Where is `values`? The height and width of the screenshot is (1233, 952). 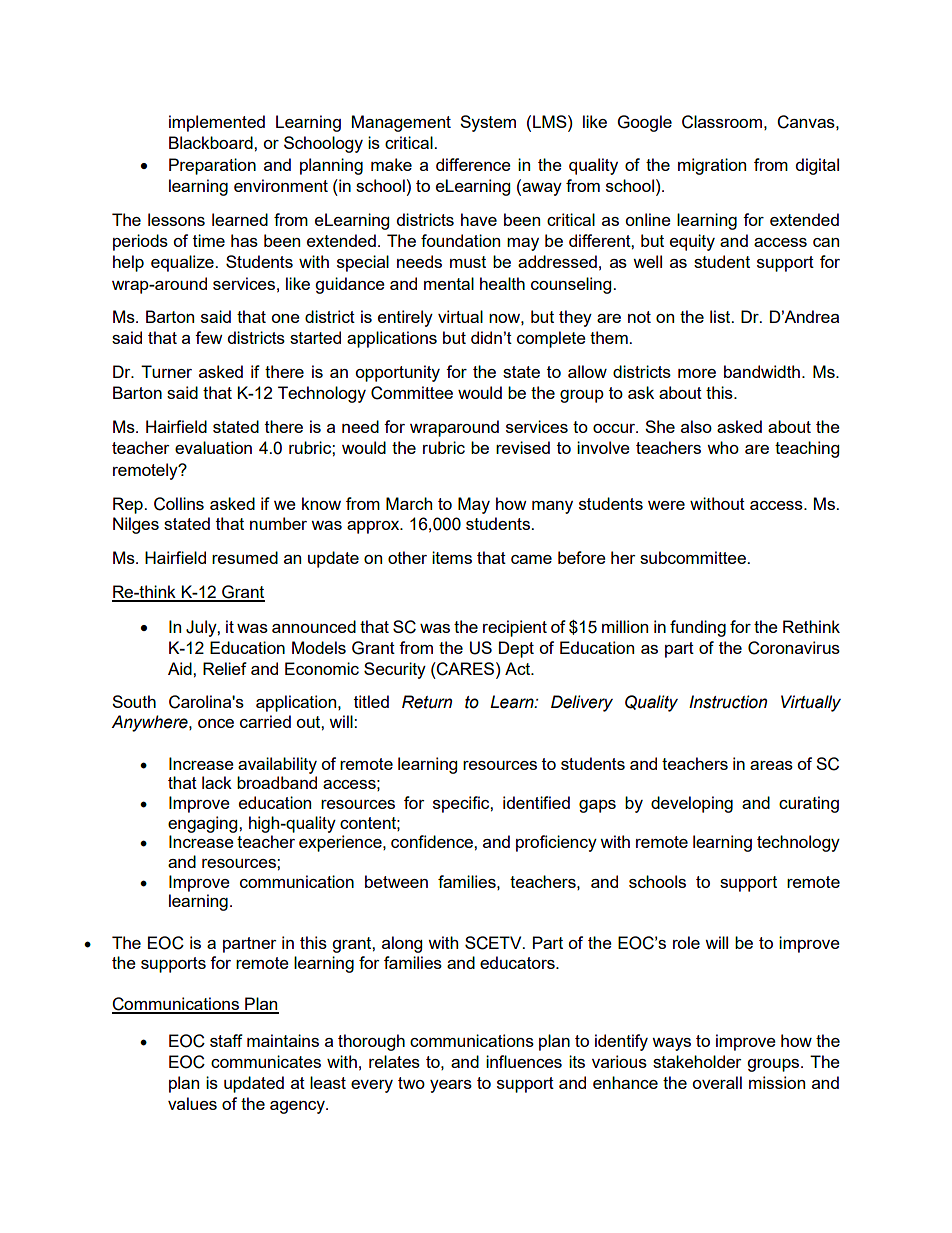
values is located at coordinates (192, 1103).
